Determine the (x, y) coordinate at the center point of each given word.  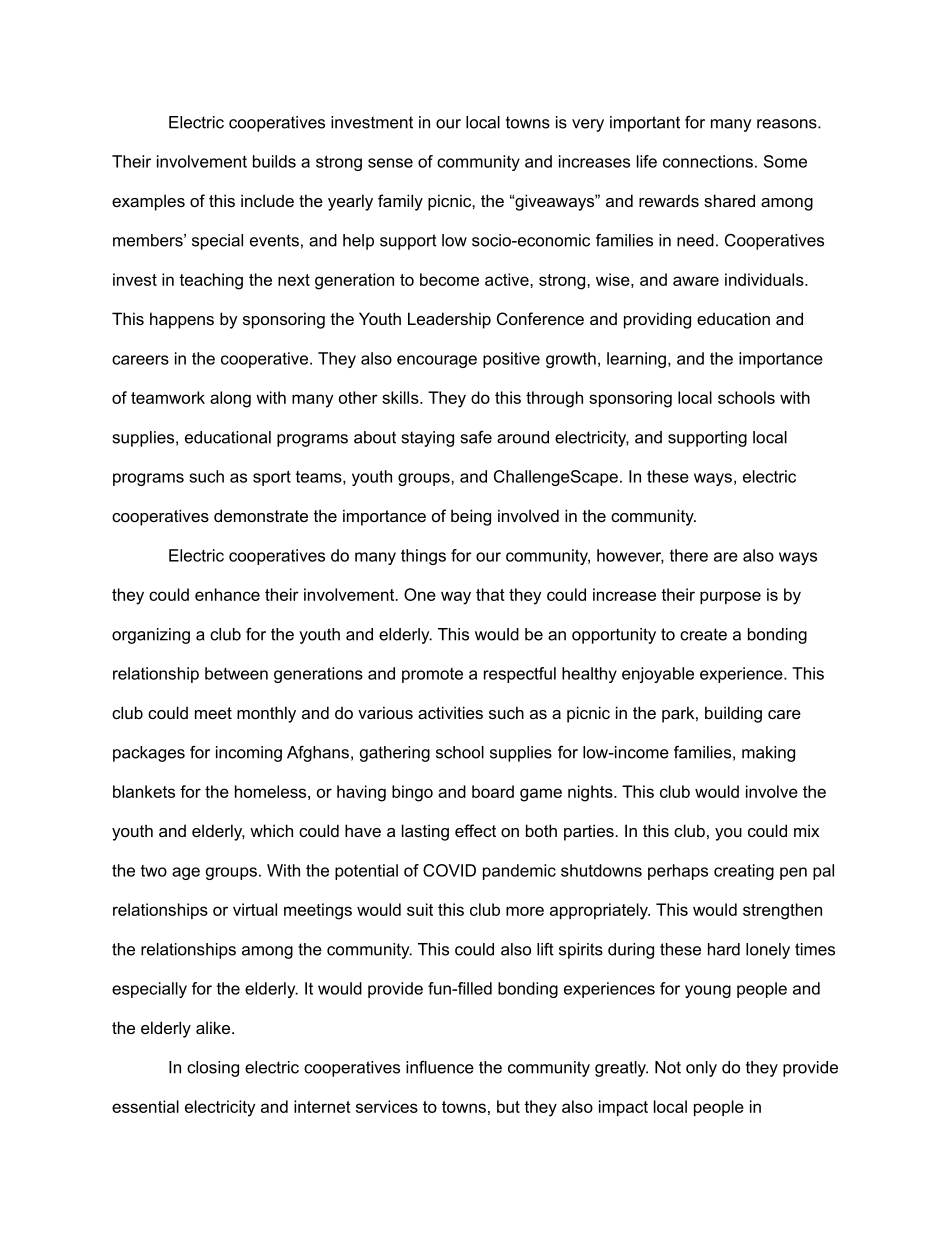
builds (274, 161)
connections (708, 161)
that (490, 594)
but (508, 1106)
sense (390, 163)
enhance (227, 594)
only (701, 1069)
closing (213, 1069)
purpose (730, 597)
